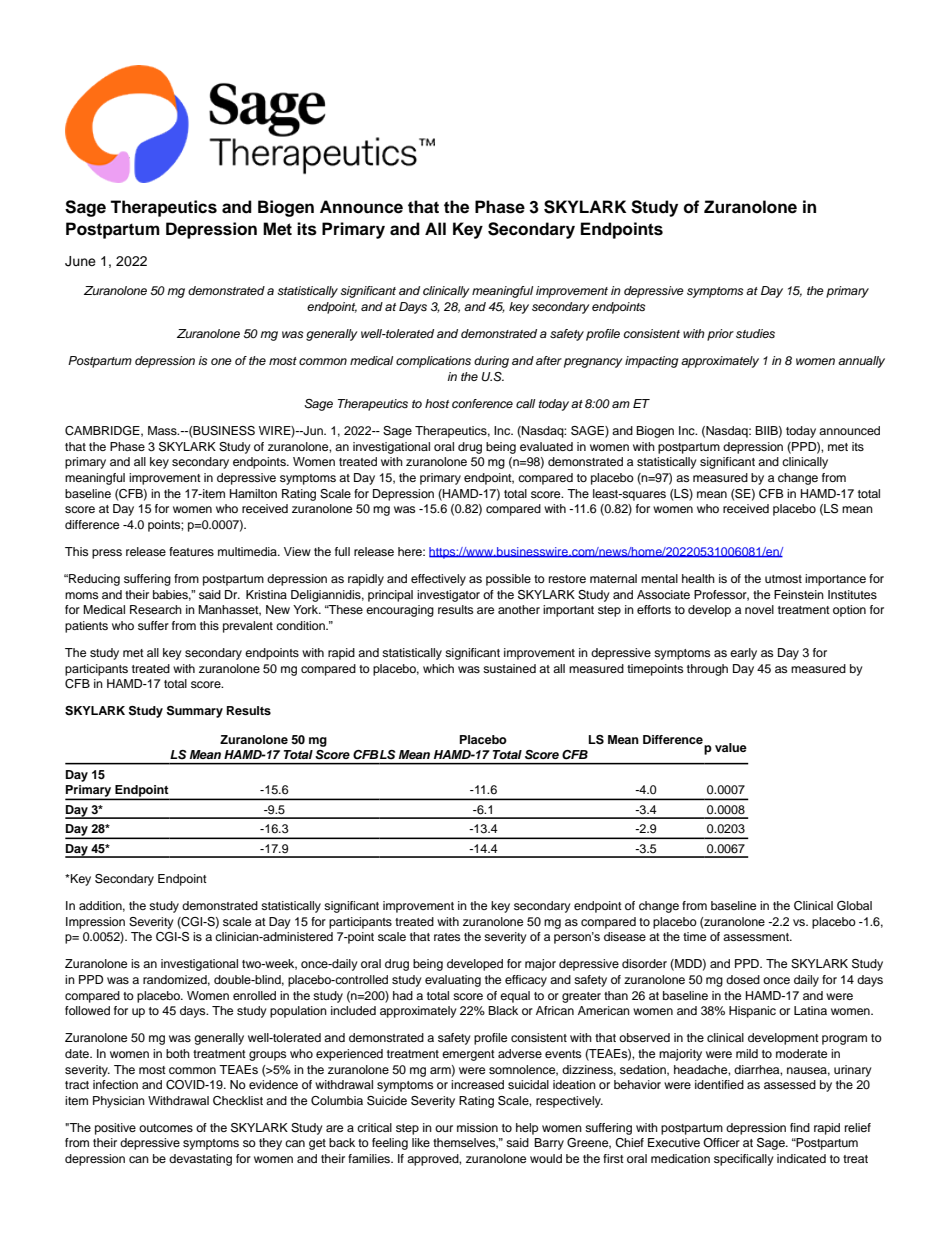 The height and width of the image is (1233, 952). What do you see at coordinates (491, 362) in the image?
I see `during` at bounding box center [491, 362].
